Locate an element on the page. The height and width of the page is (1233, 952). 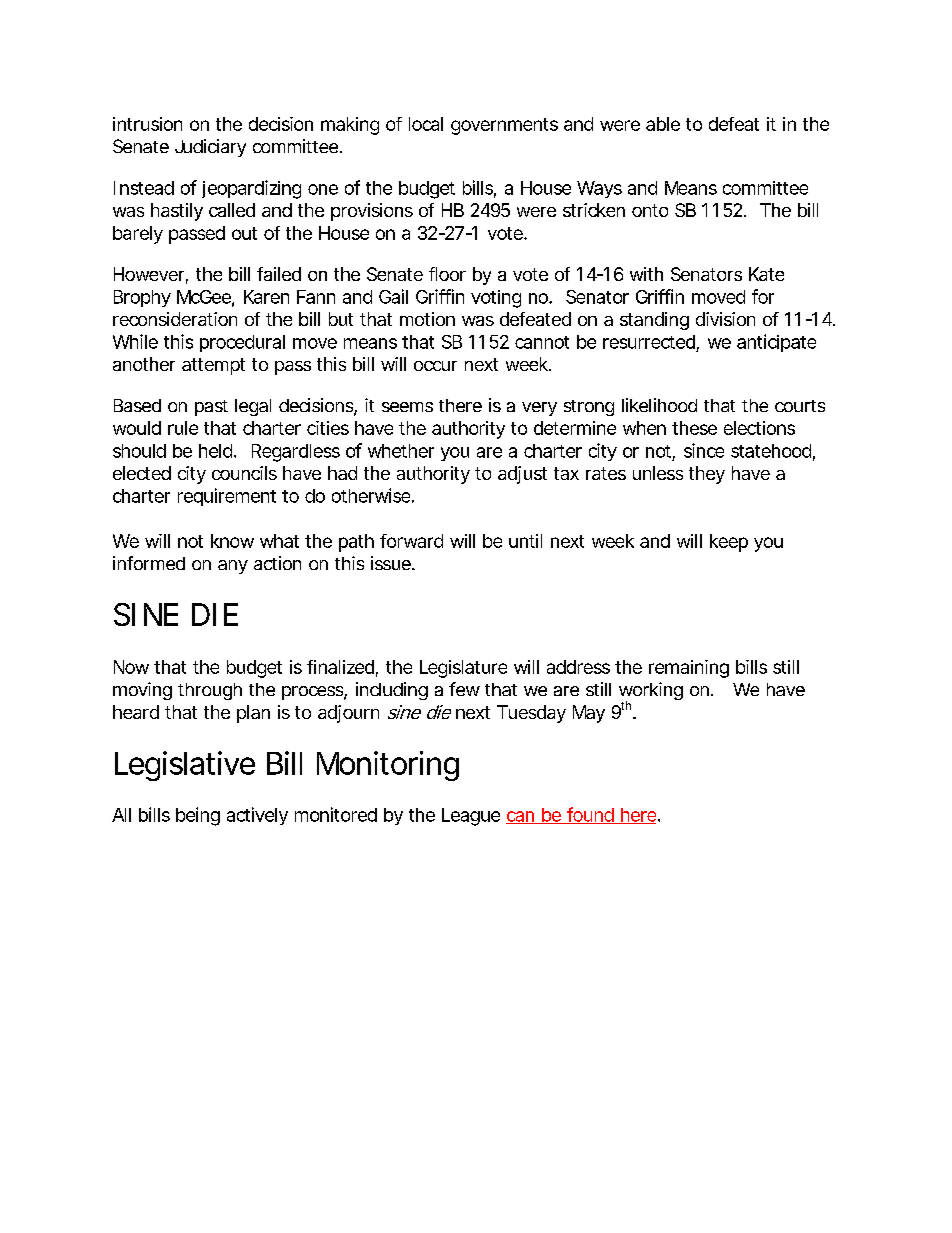
adjust is located at coordinates (522, 475).
